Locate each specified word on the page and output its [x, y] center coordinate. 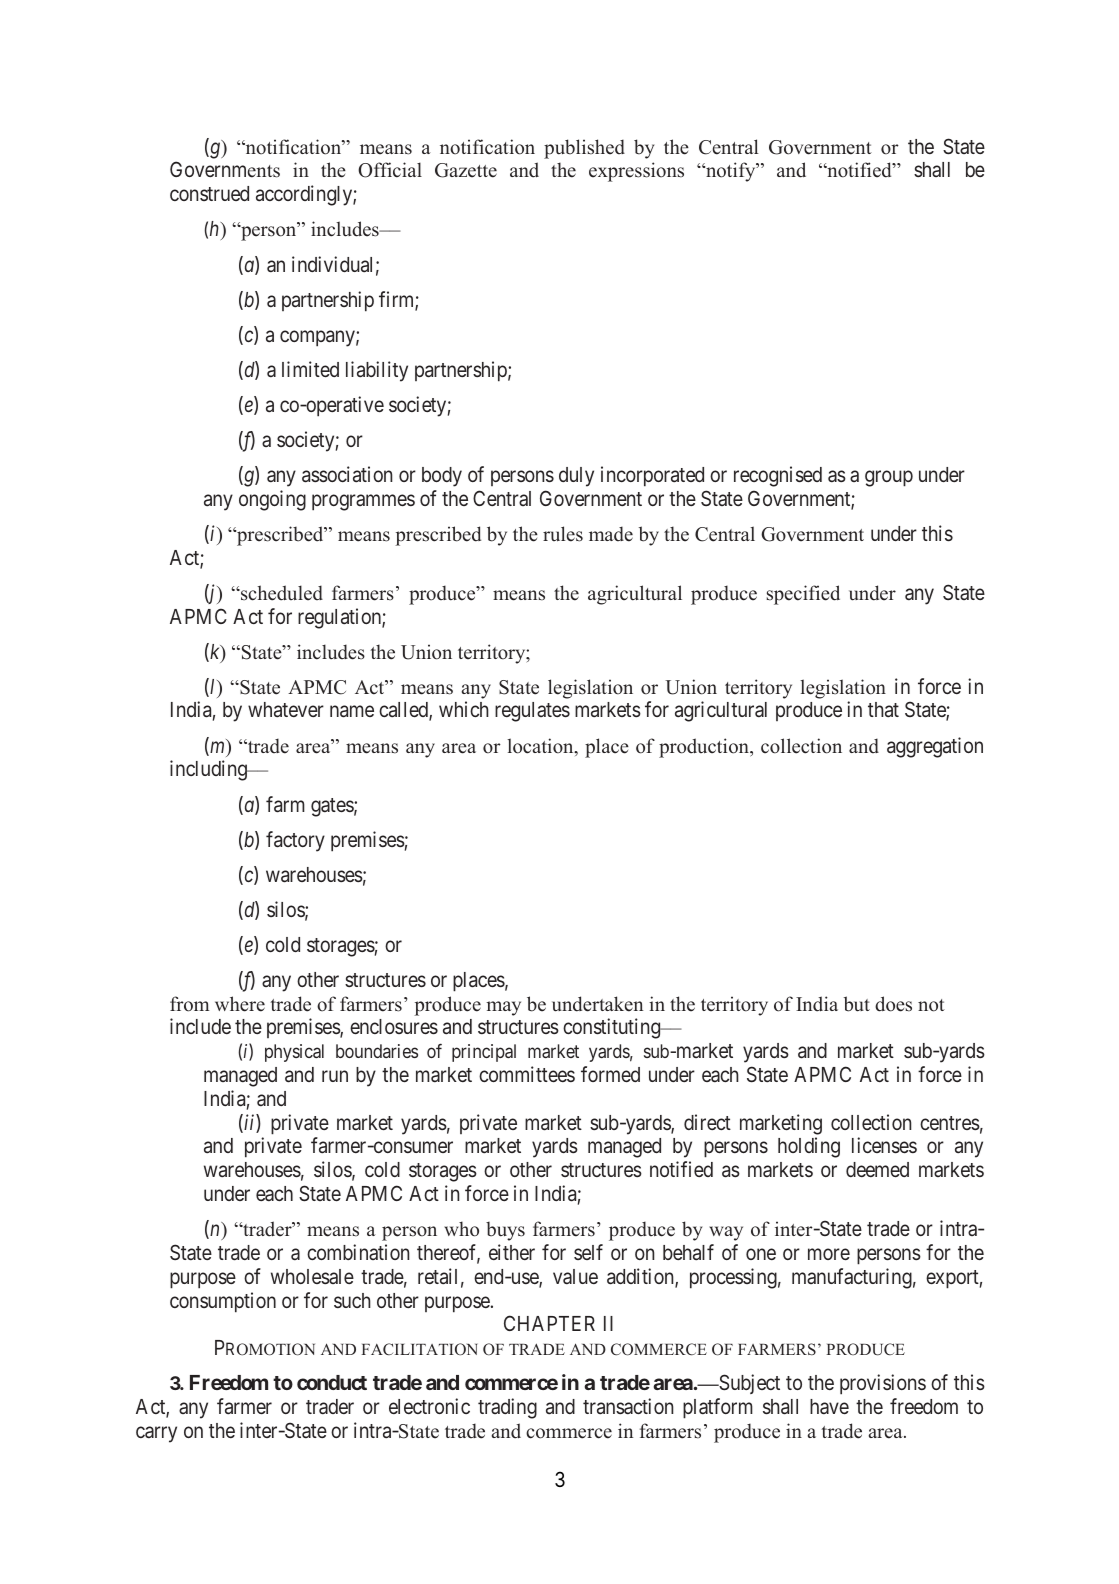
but [857, 1004]
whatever [286, 710]
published [584, 149]
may [503, 1008]
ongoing [272, 500]
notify [731, 172]
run [335, 1076]
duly [576, 477]
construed [209, 193]
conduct [332, 1382]
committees [527, 1074]
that [883, 710]
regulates [532, 712]
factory [295, 841]
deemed [877, 1169]
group [889, 478]
